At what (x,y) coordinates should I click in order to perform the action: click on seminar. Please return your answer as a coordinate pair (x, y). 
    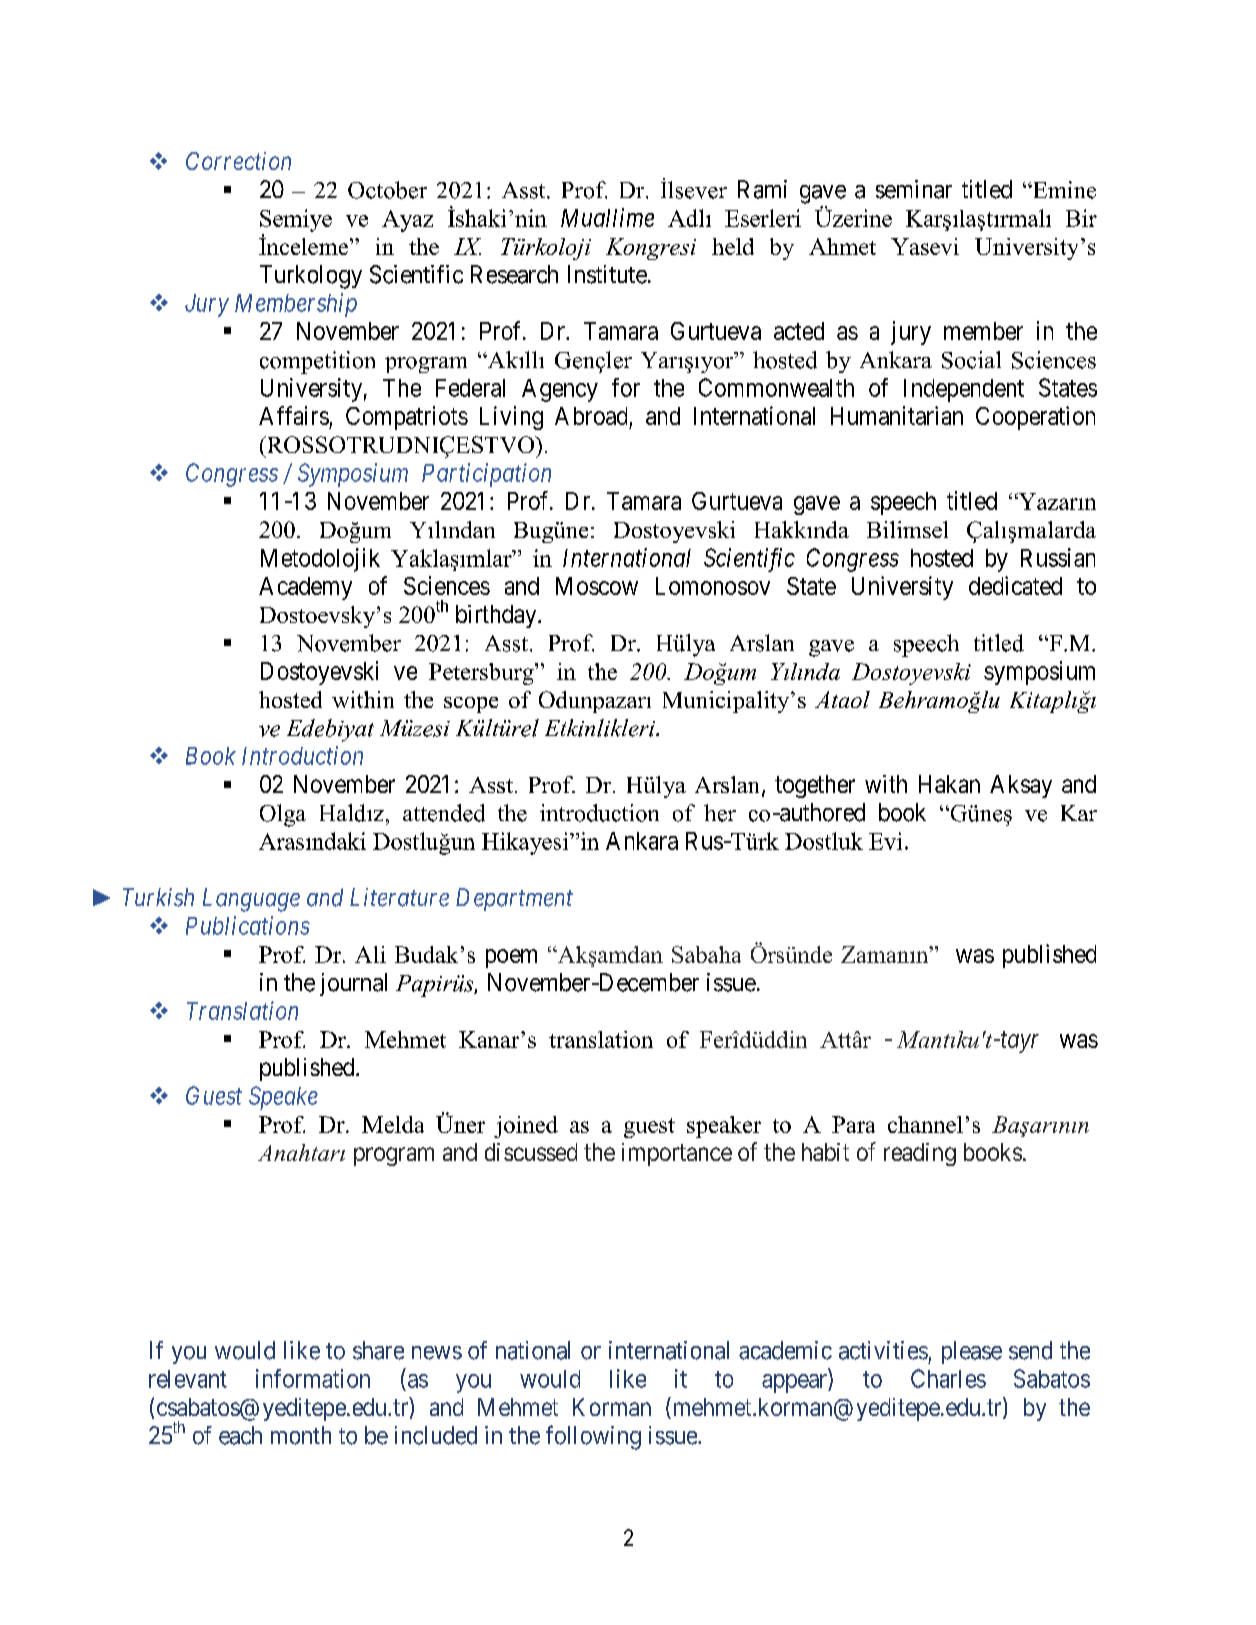
    Looking at the image, I should click on (914, 189).
